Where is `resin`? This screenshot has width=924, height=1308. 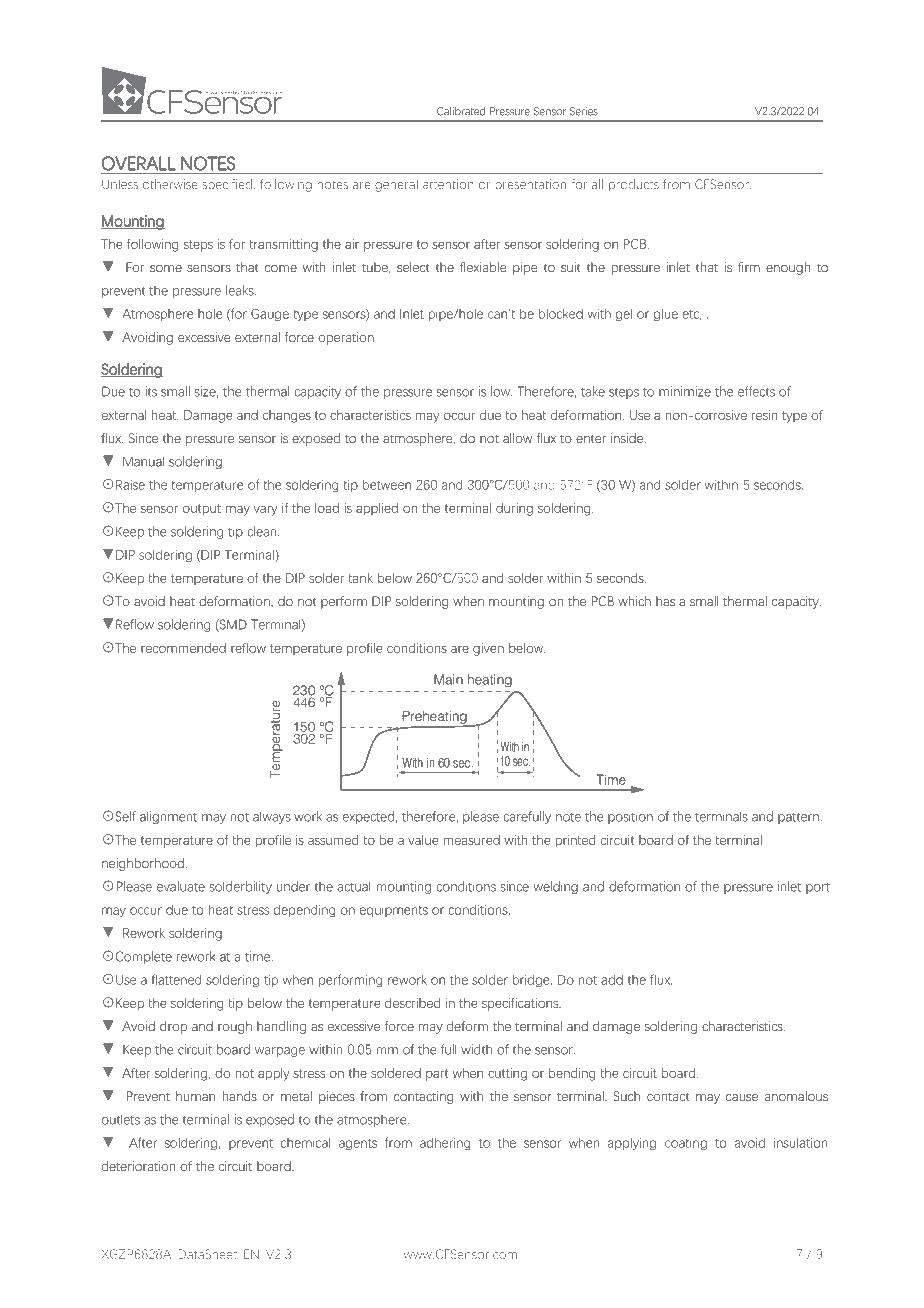 resin is located at coordinates (764, 415).
